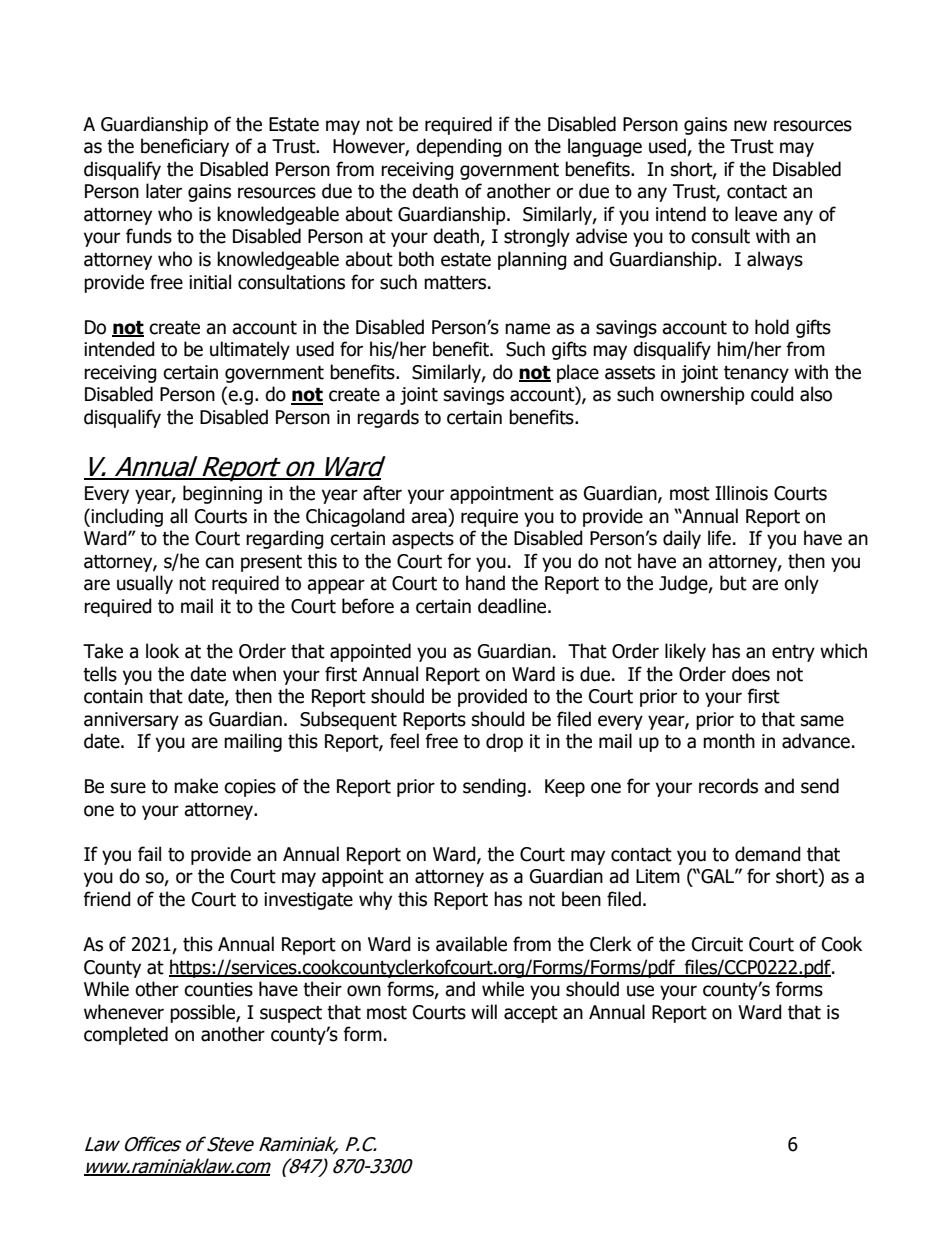  Describe the element at coordinates (756, 374) in the page. I see `tenancy` at that location.
